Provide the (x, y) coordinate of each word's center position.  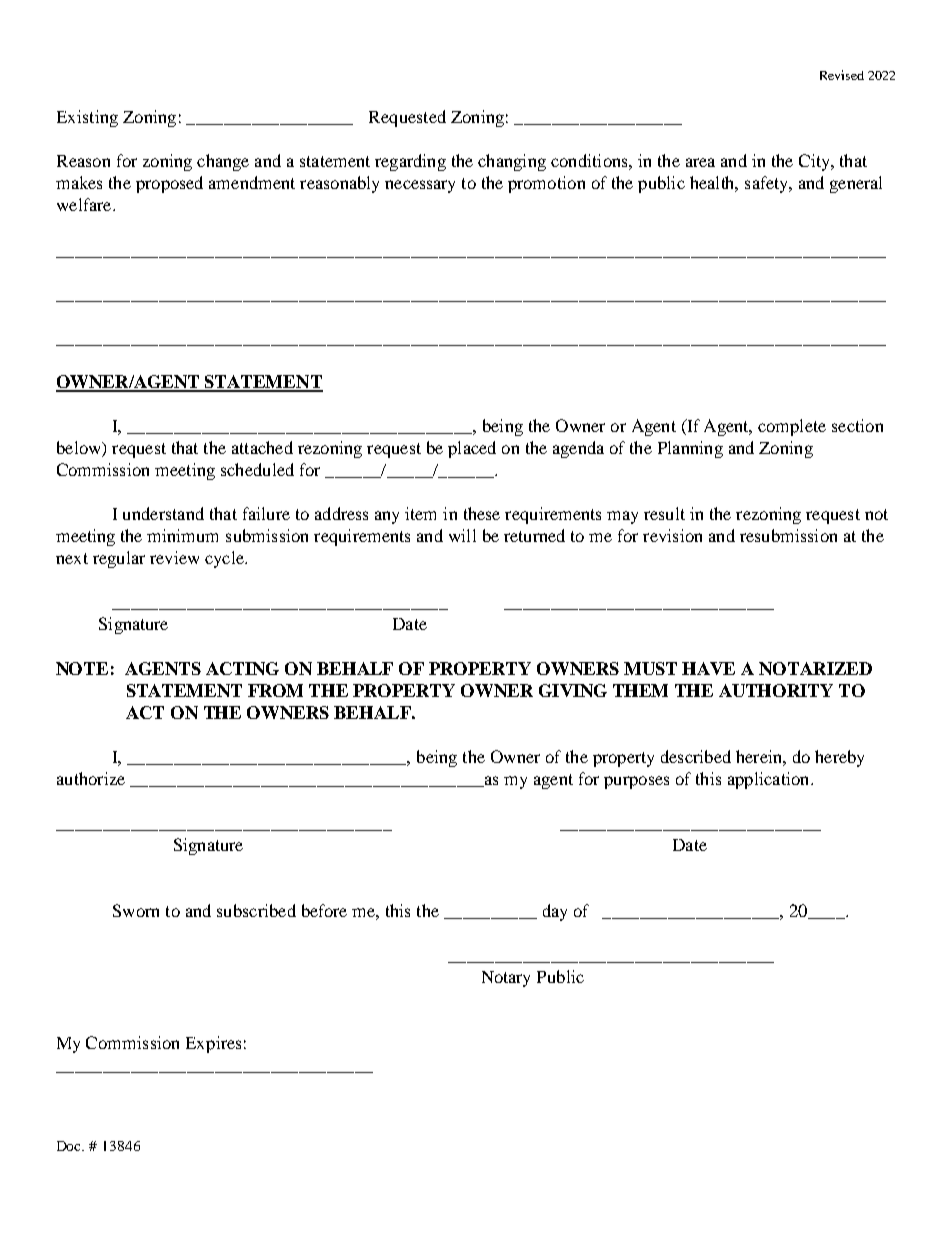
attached (262, 447)
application (770, 780)
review (174, 557)
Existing (87, 118)
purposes (636, 782)
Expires (213, 1044)
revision (672, 535)
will (462, 535)
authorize (91, 778)
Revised (842, 75)
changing (512, 162)
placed (472, 449)
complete (792, 427)
